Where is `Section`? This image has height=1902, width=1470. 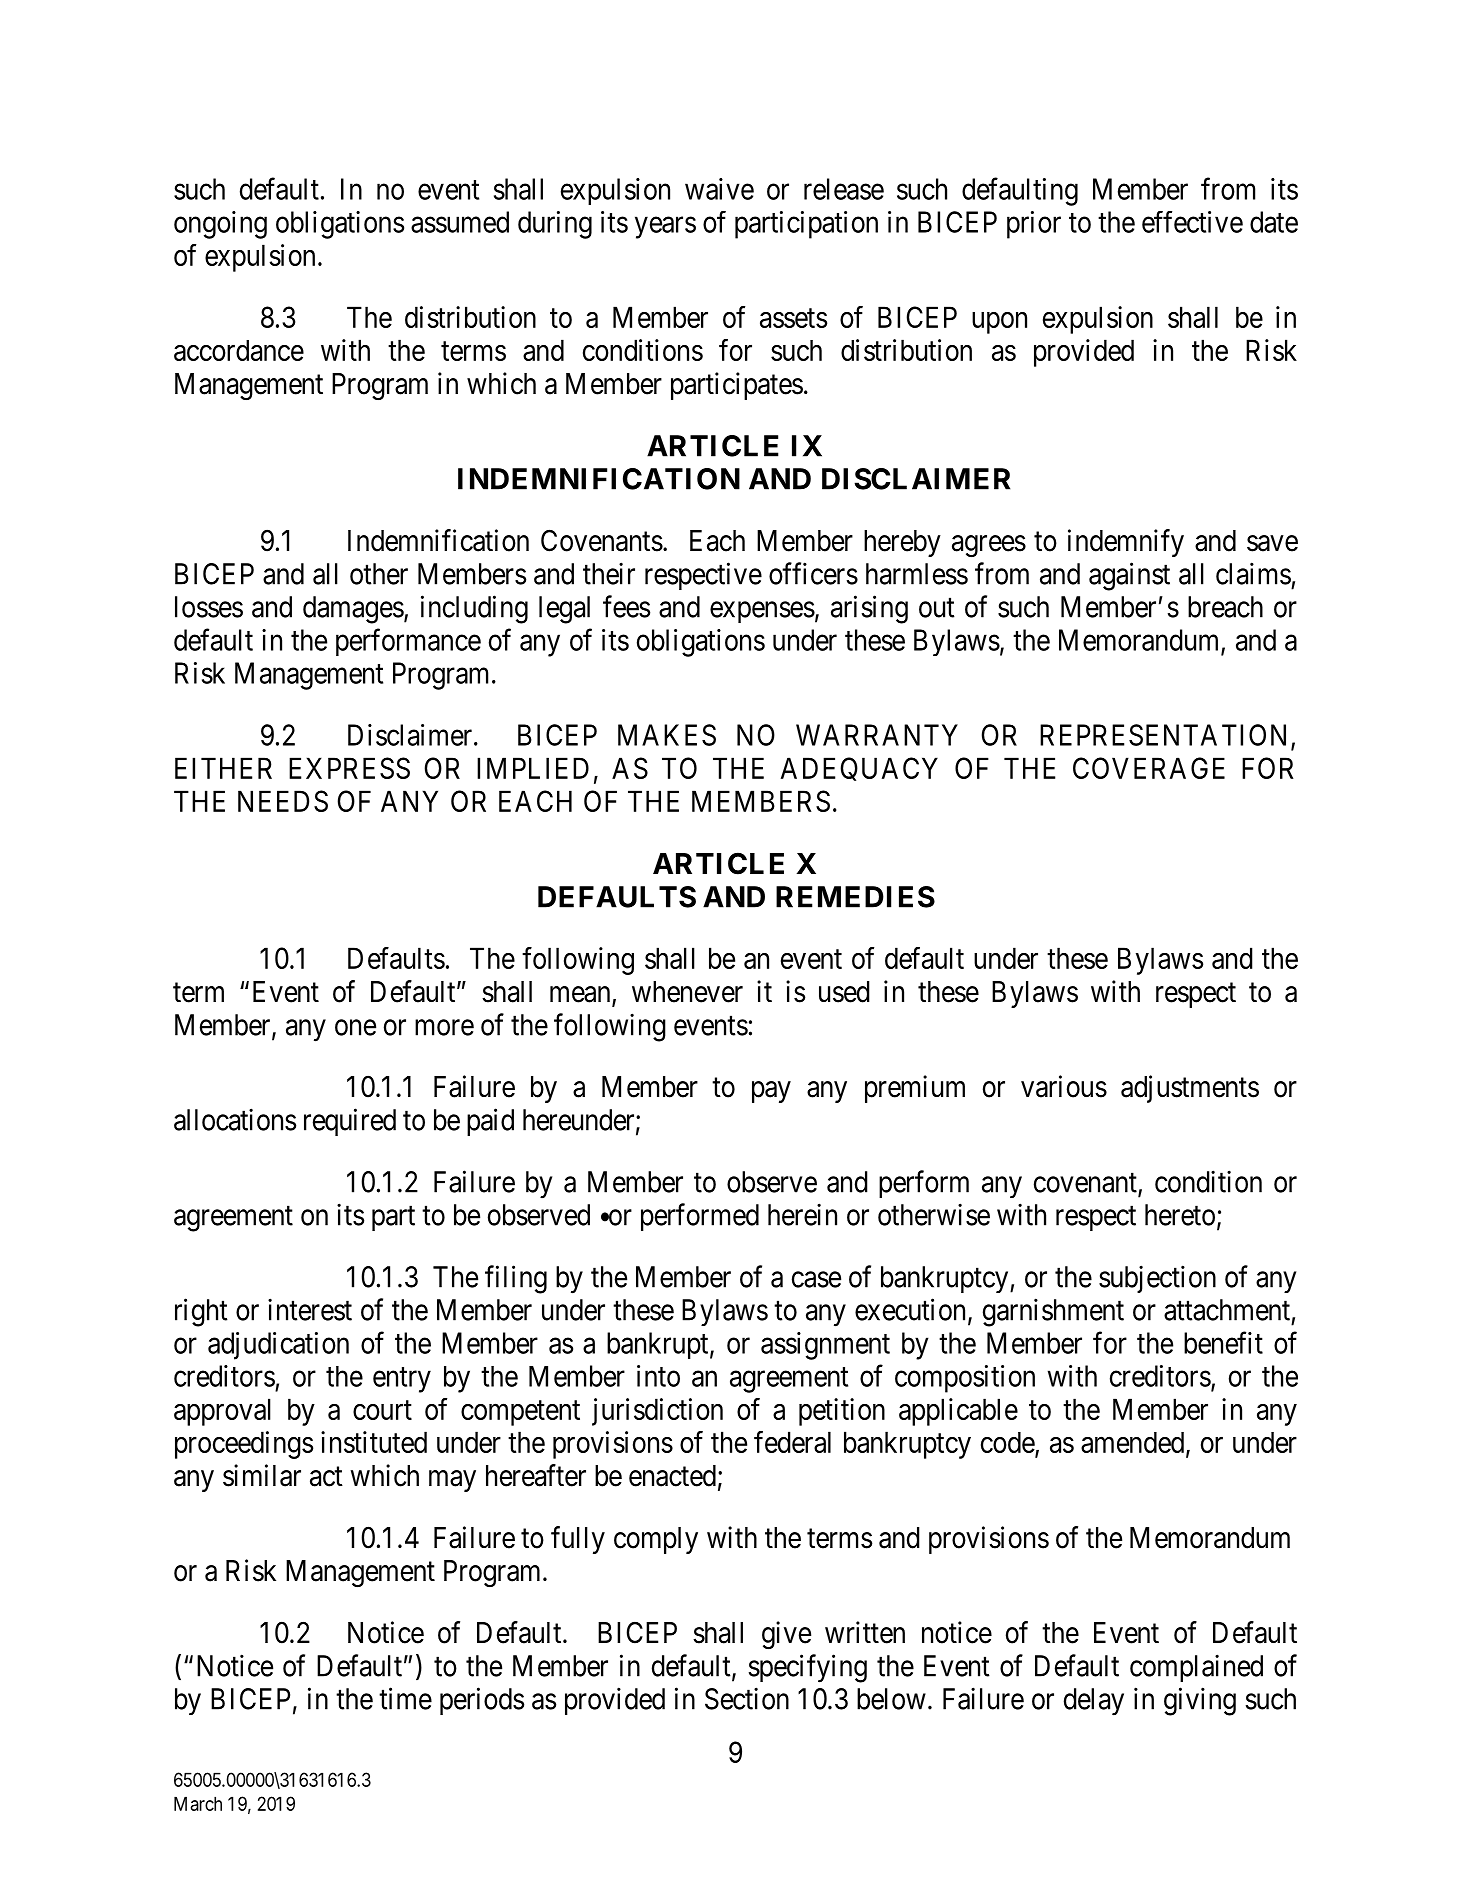
Section is located at coordinates (747, 1698).
